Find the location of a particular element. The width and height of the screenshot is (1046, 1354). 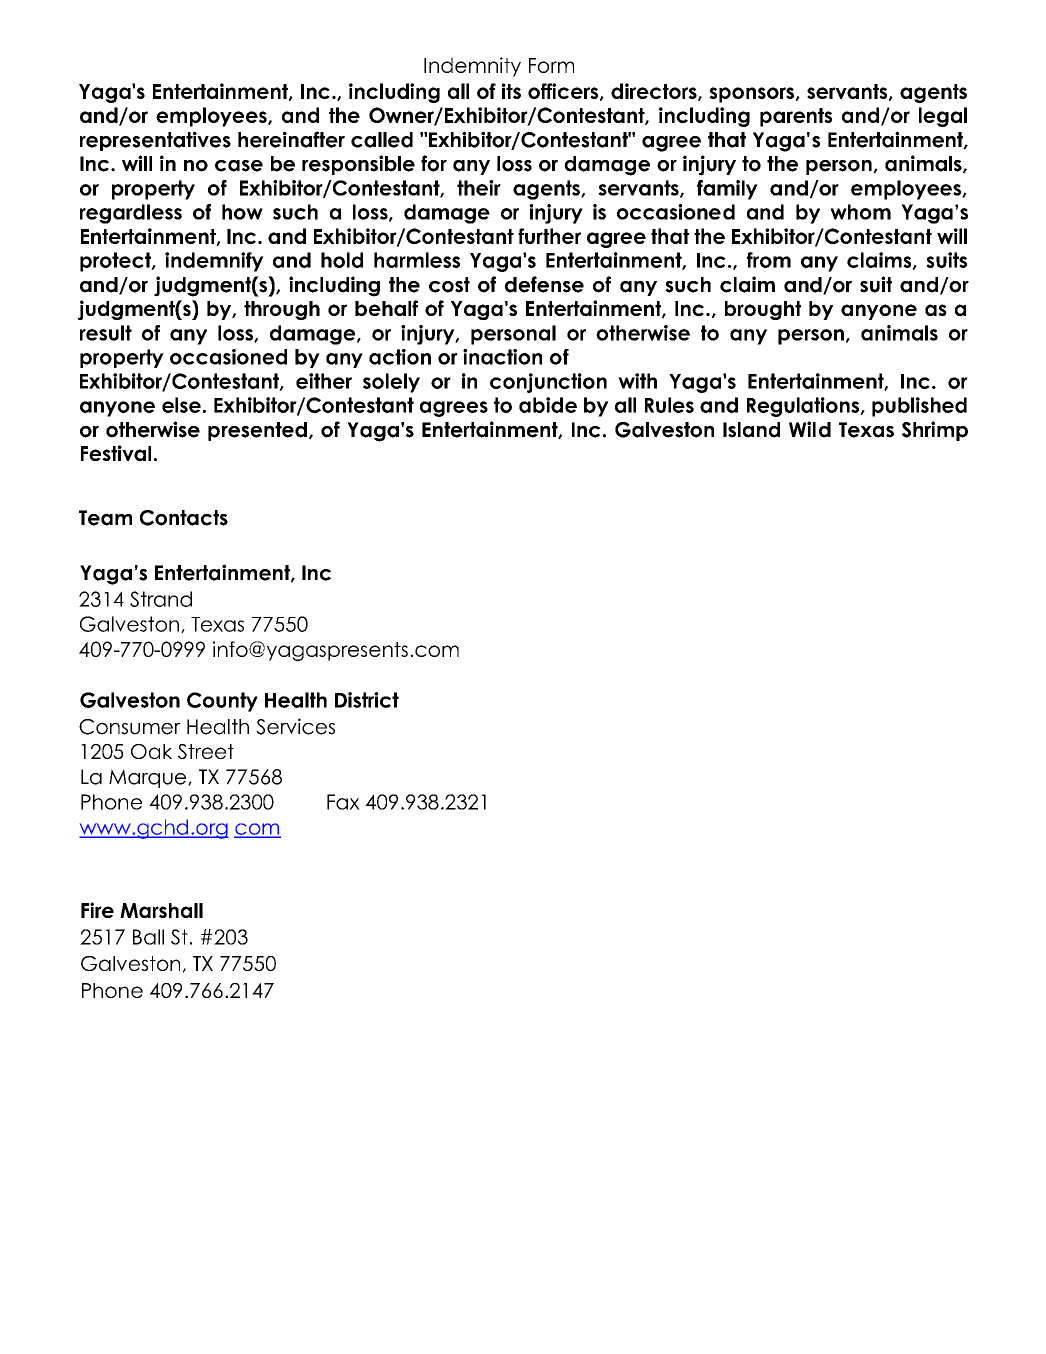

Wild is located at coordinates (810, 429).
